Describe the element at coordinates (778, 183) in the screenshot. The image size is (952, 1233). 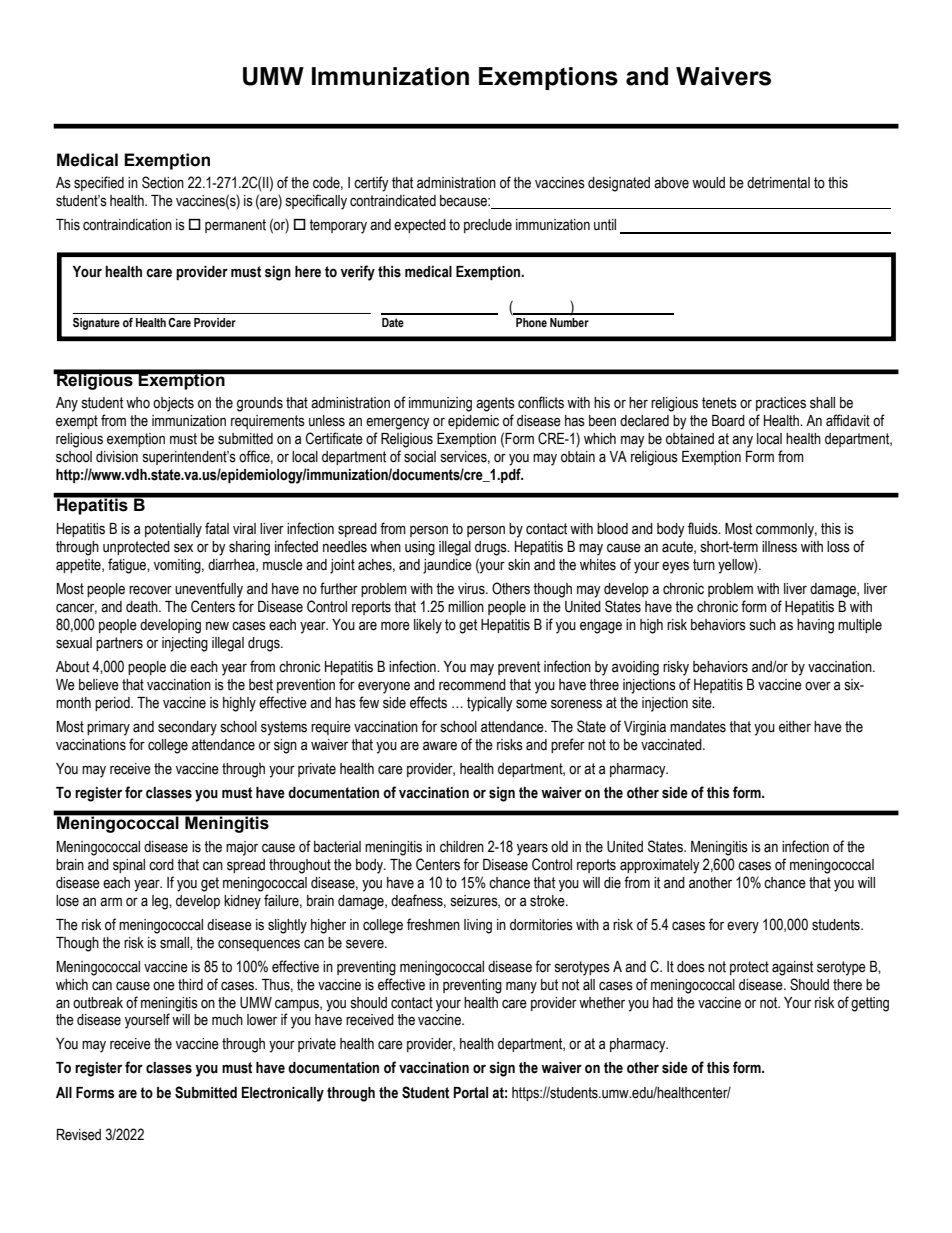
I see `detrimental` at that location.
